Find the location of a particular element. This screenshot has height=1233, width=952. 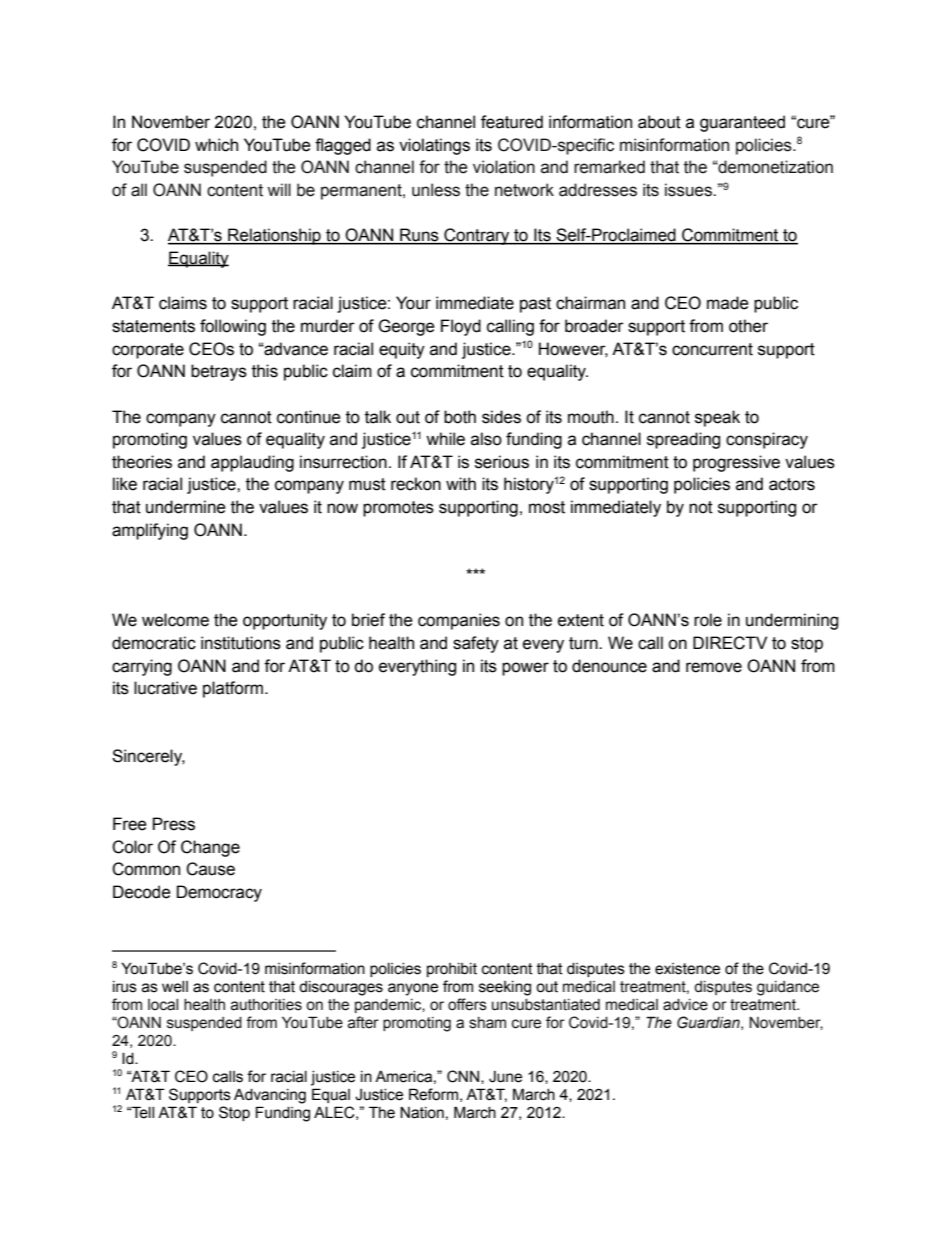

violation is located at coordinates (504, 167).
